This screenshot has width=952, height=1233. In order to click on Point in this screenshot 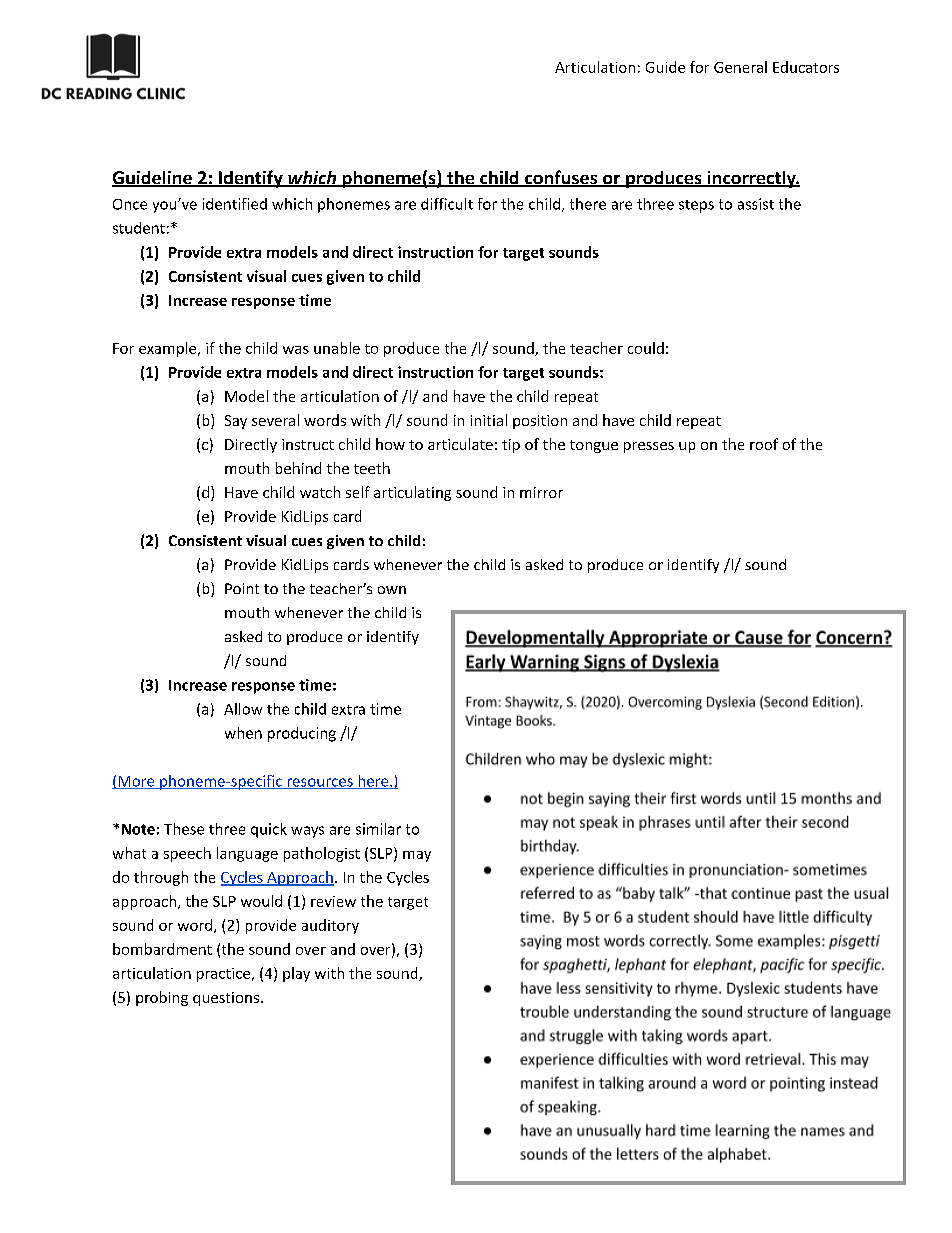, I will do `click(242, 588)`.
